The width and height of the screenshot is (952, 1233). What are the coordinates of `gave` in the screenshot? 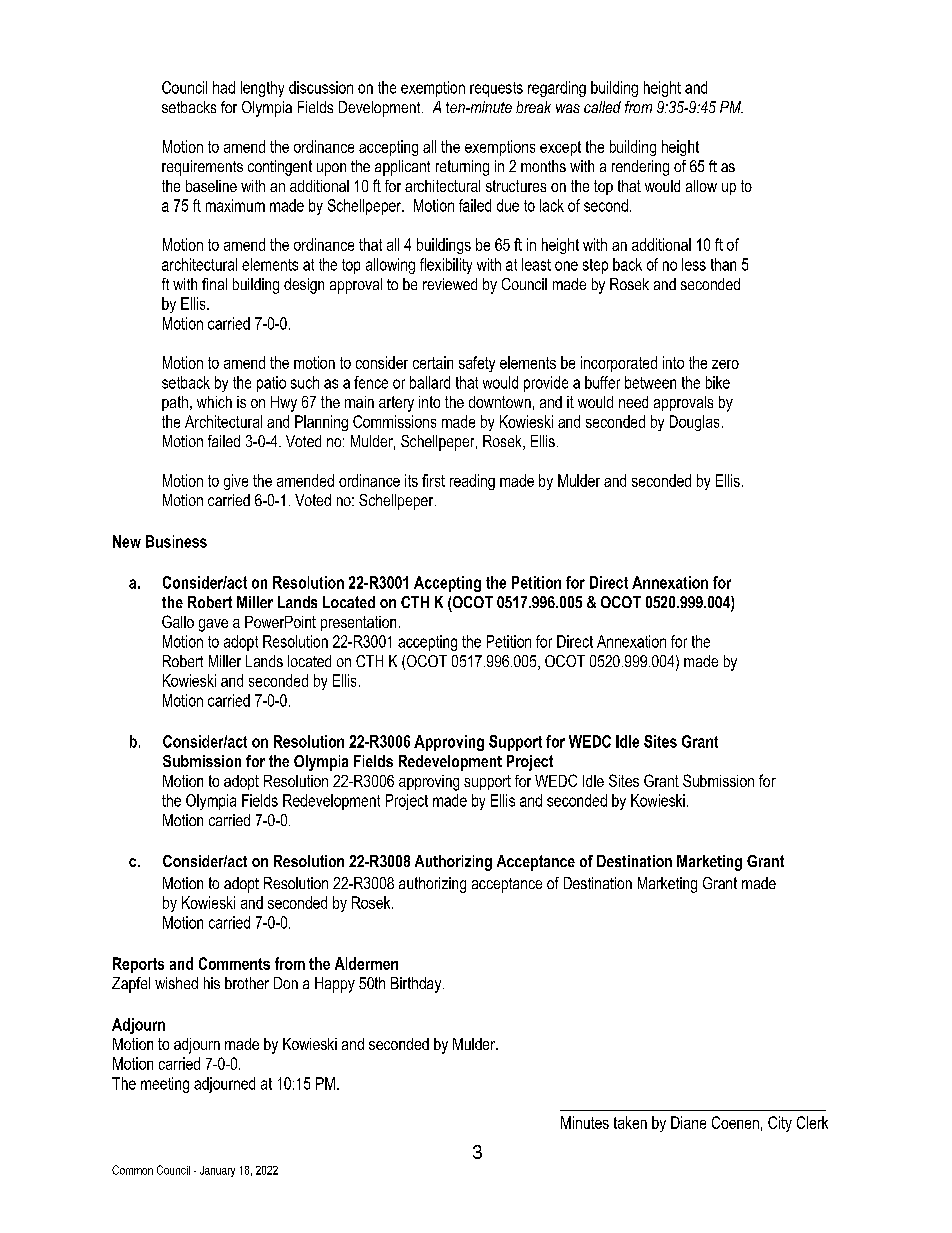 It's located at (213, 625).
